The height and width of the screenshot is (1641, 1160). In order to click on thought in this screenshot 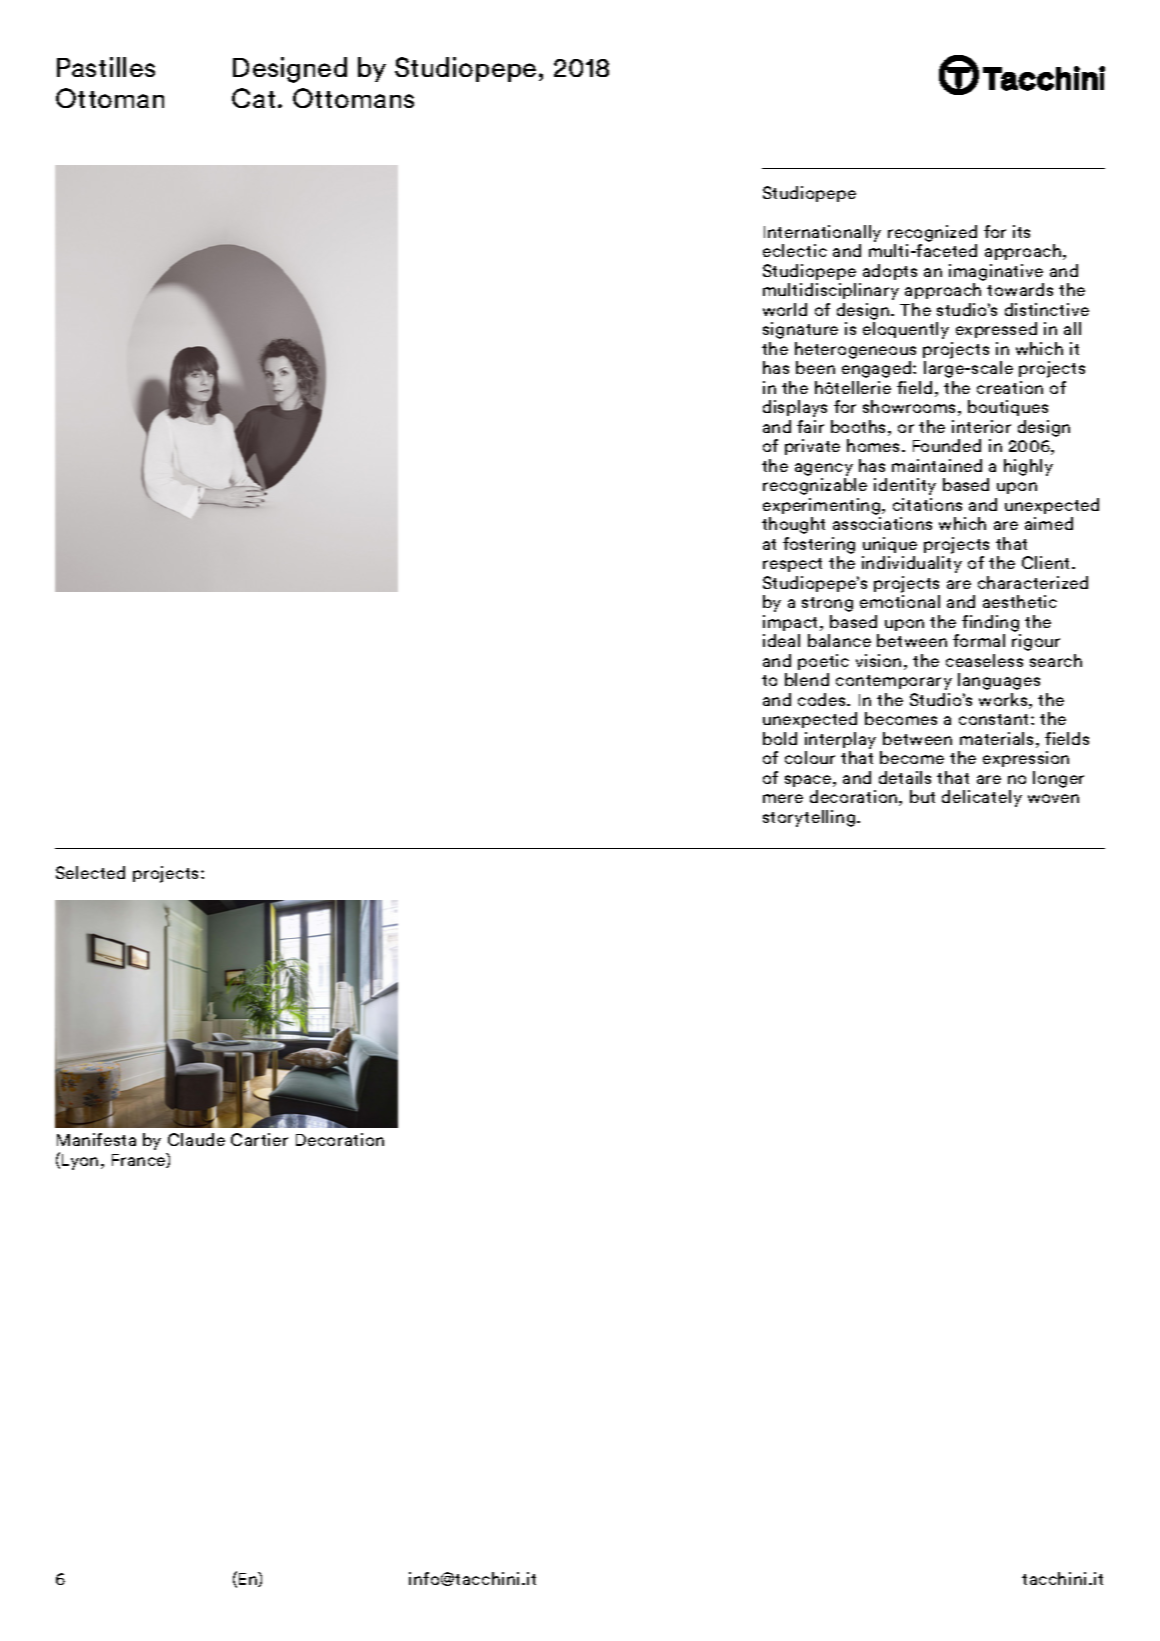, I will do `click(793, 525)`.
